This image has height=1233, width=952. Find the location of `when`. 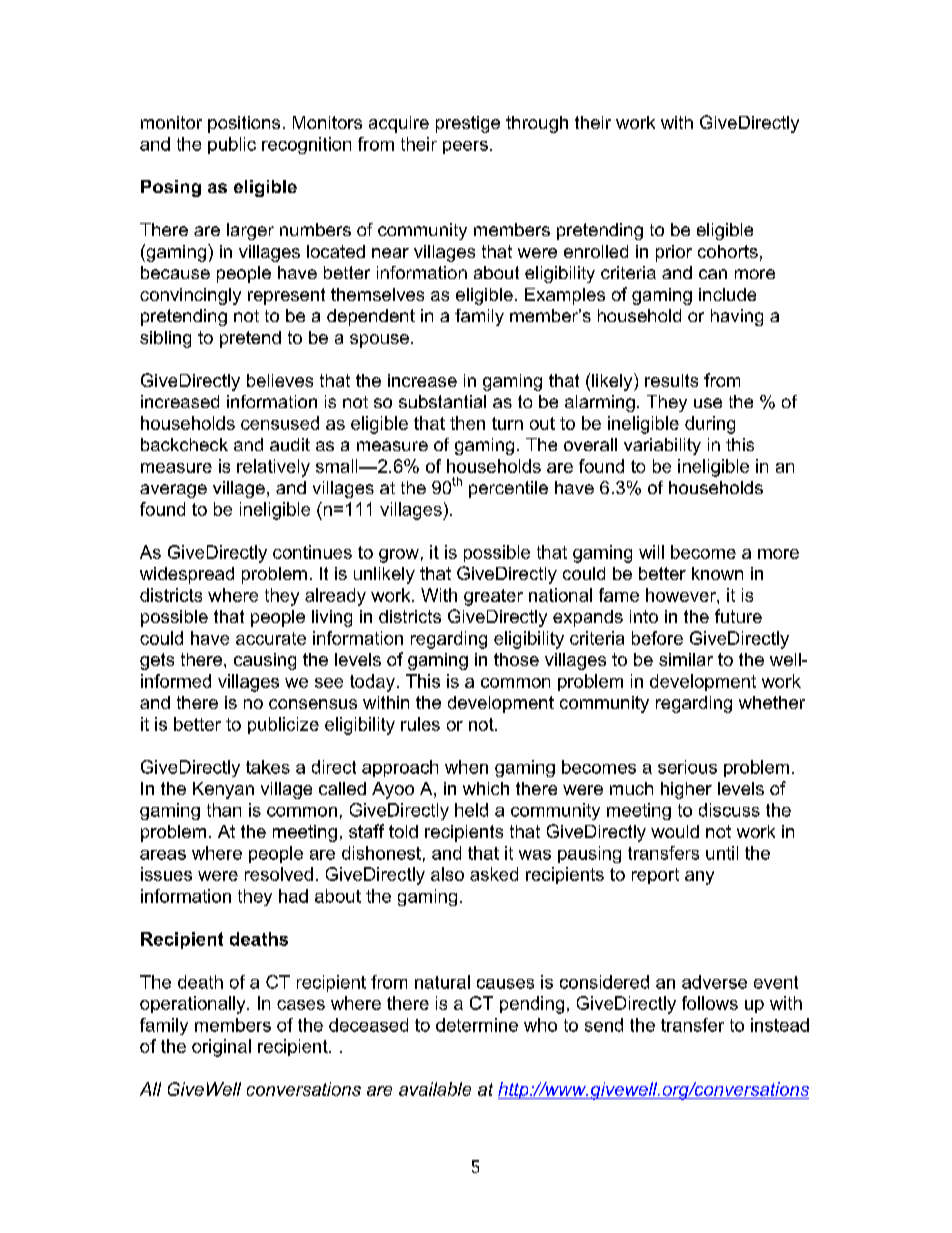

when is located at coordinates (466, 767).
